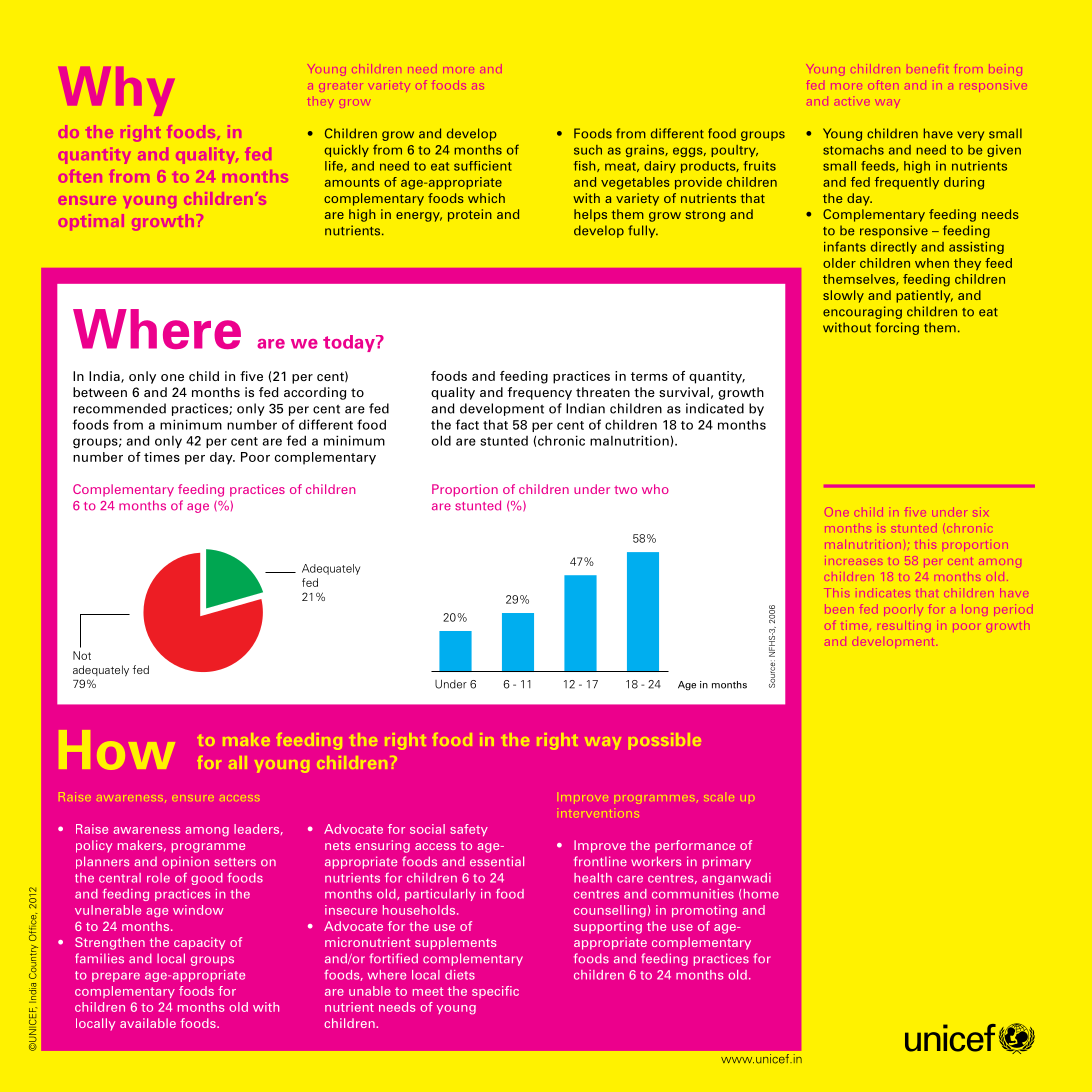  I want to click on who, so click(655, 489).
